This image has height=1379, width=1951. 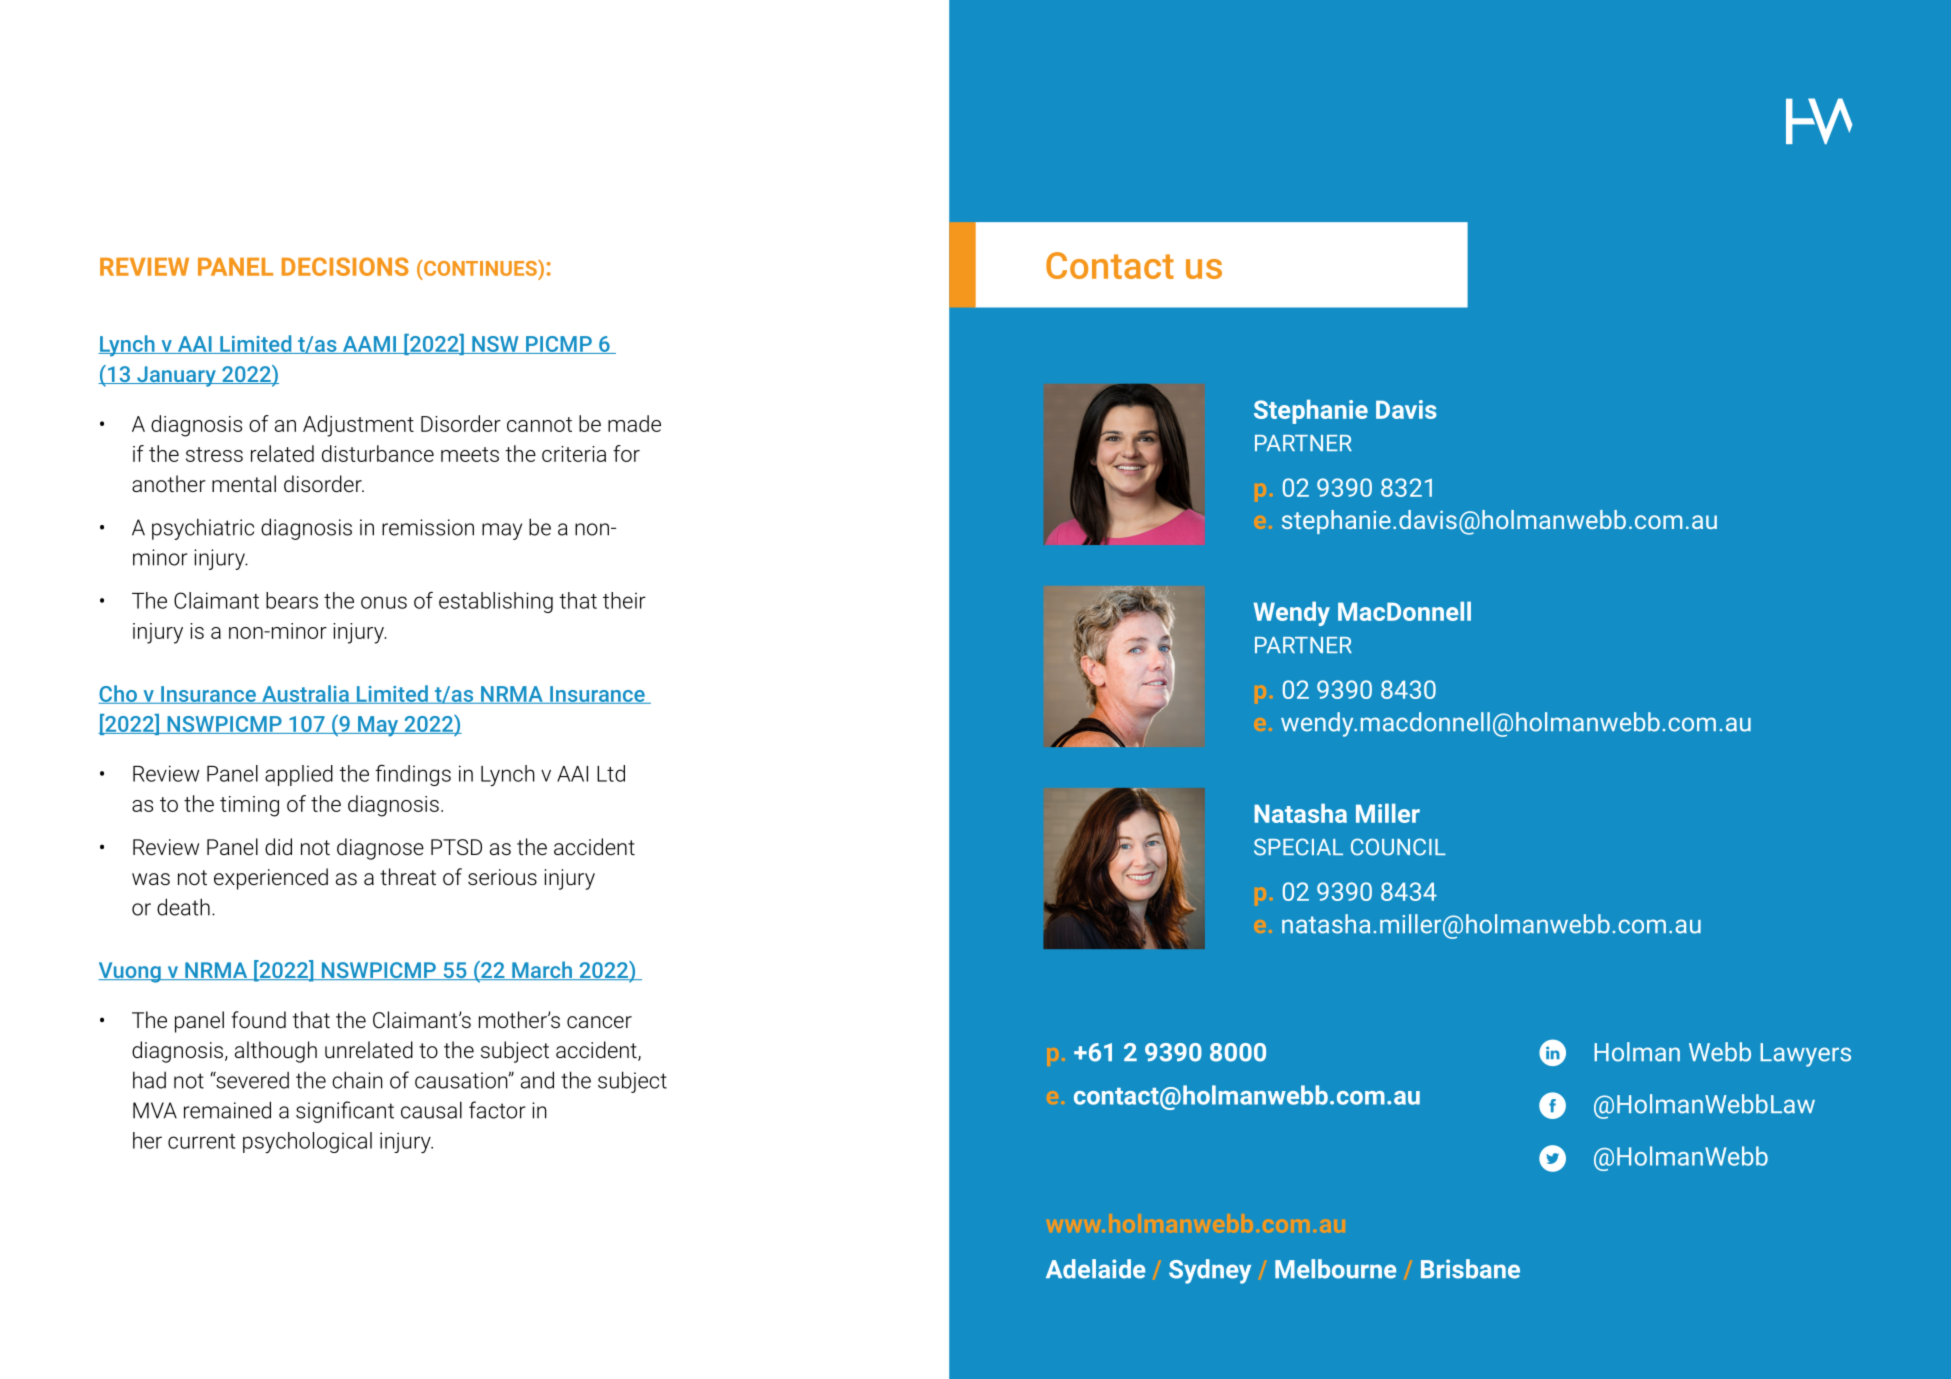 What do you see at coordinates (428, 527) in the image?
I see `remission` at bounding box center [428, 527].
